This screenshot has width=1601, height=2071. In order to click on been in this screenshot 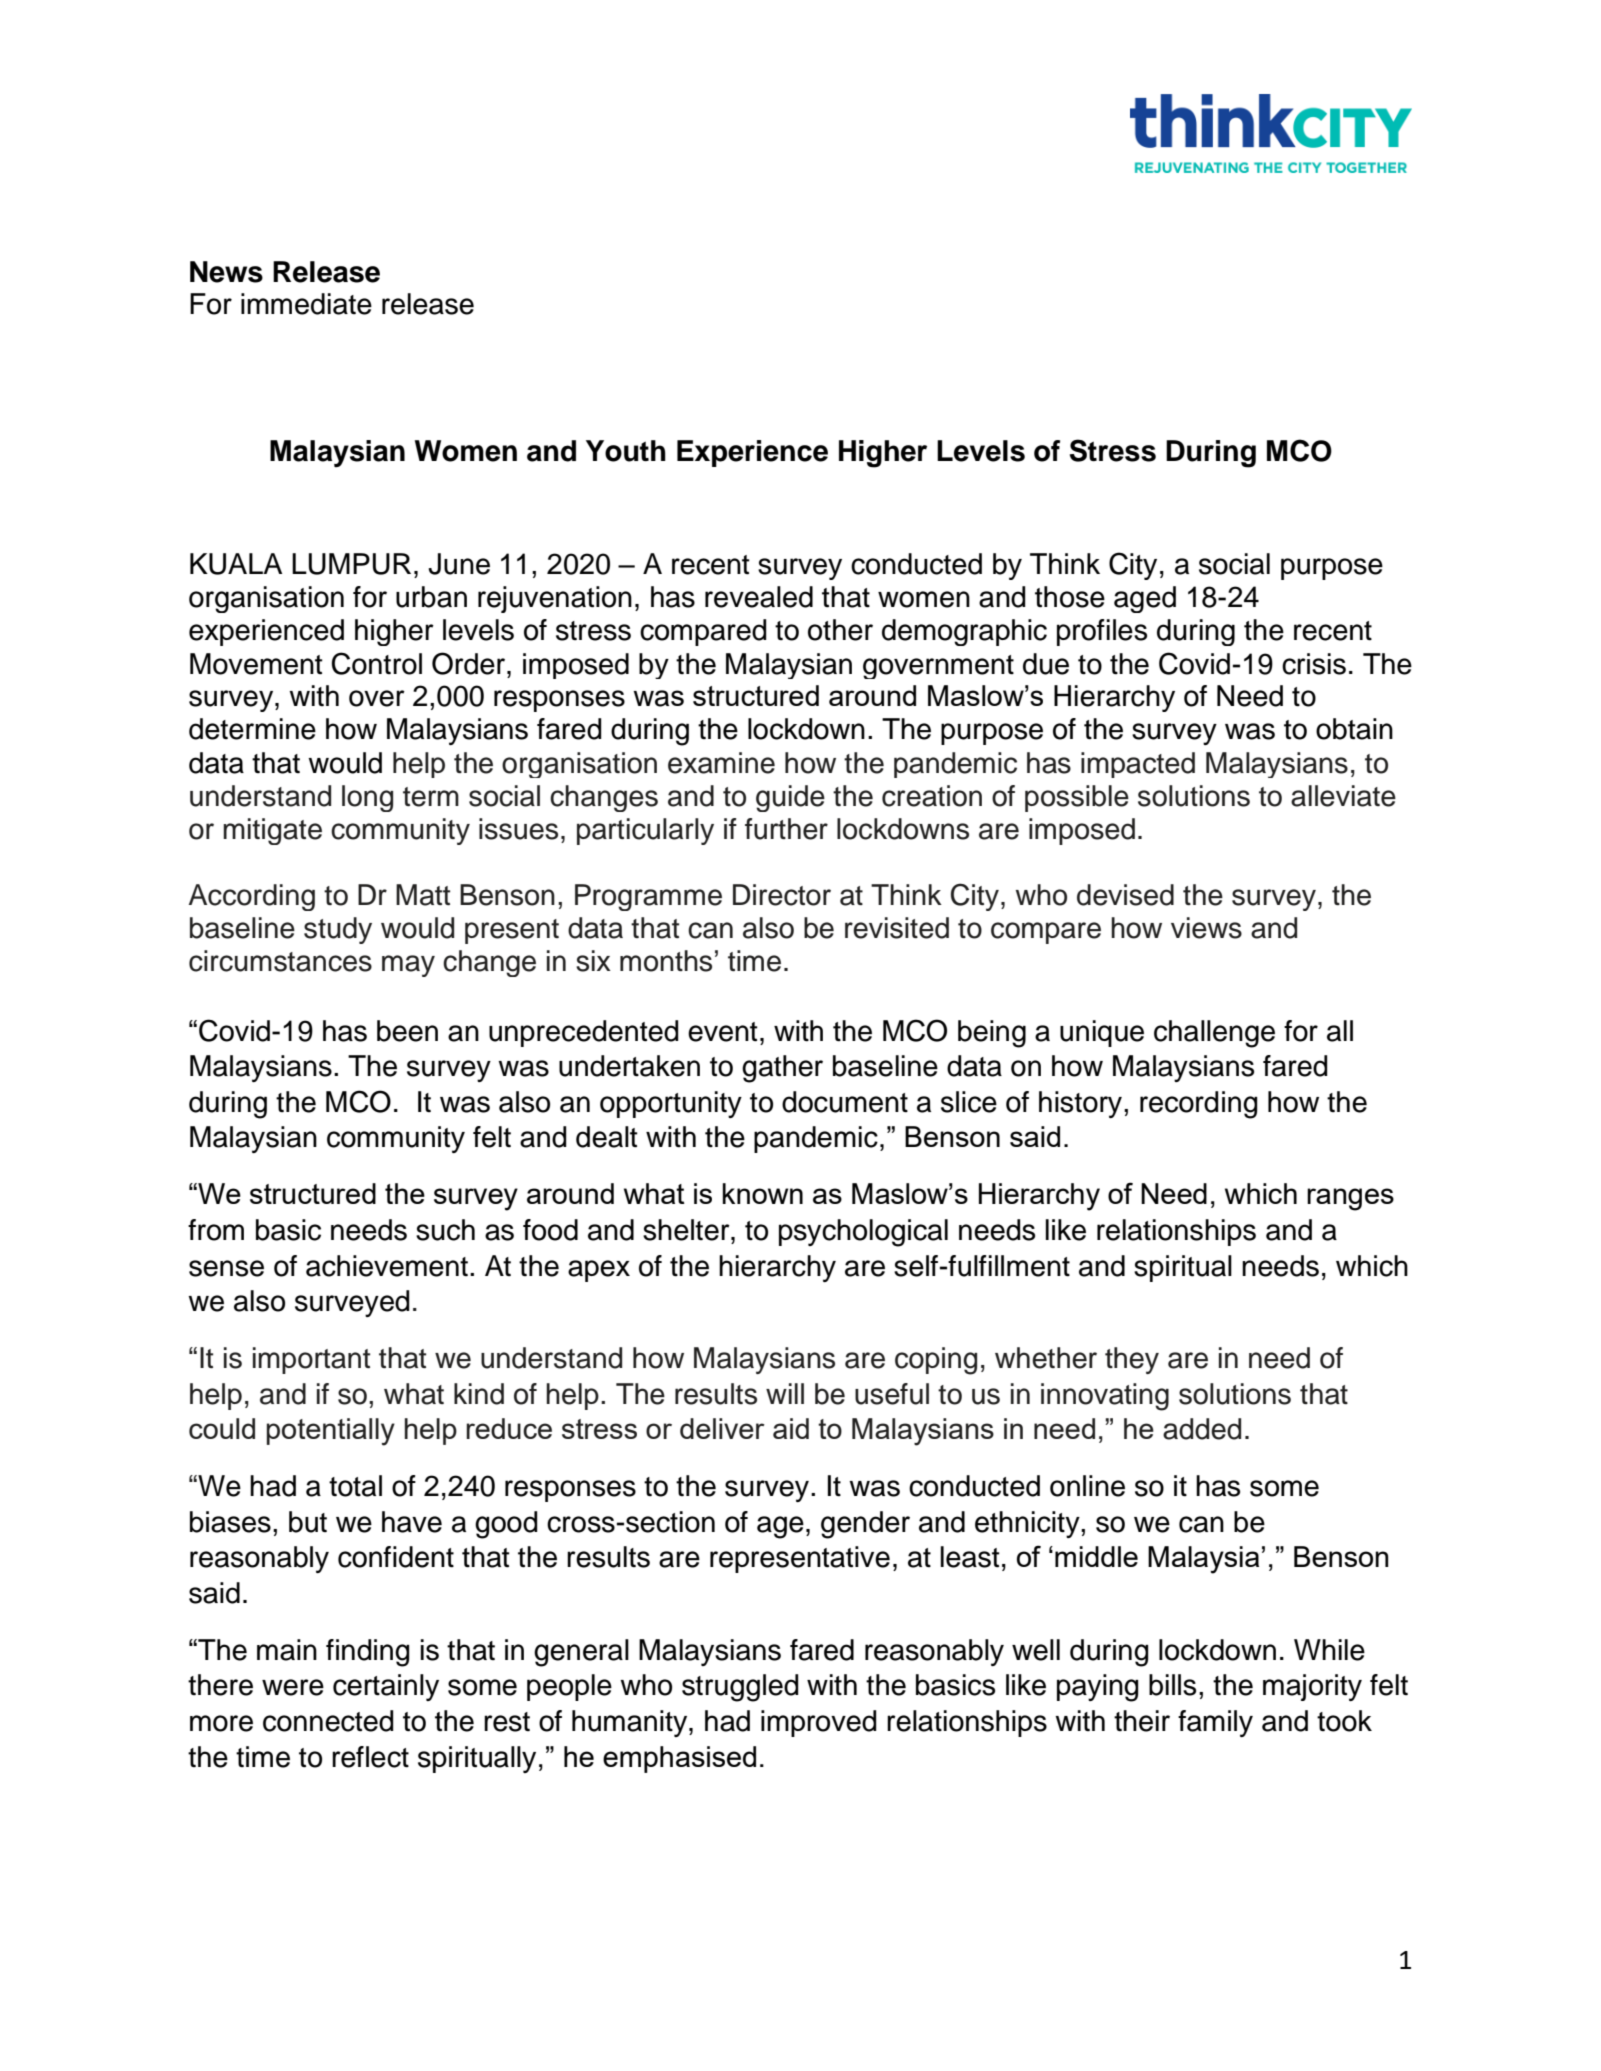, I will do `click(407, 1031)`.
